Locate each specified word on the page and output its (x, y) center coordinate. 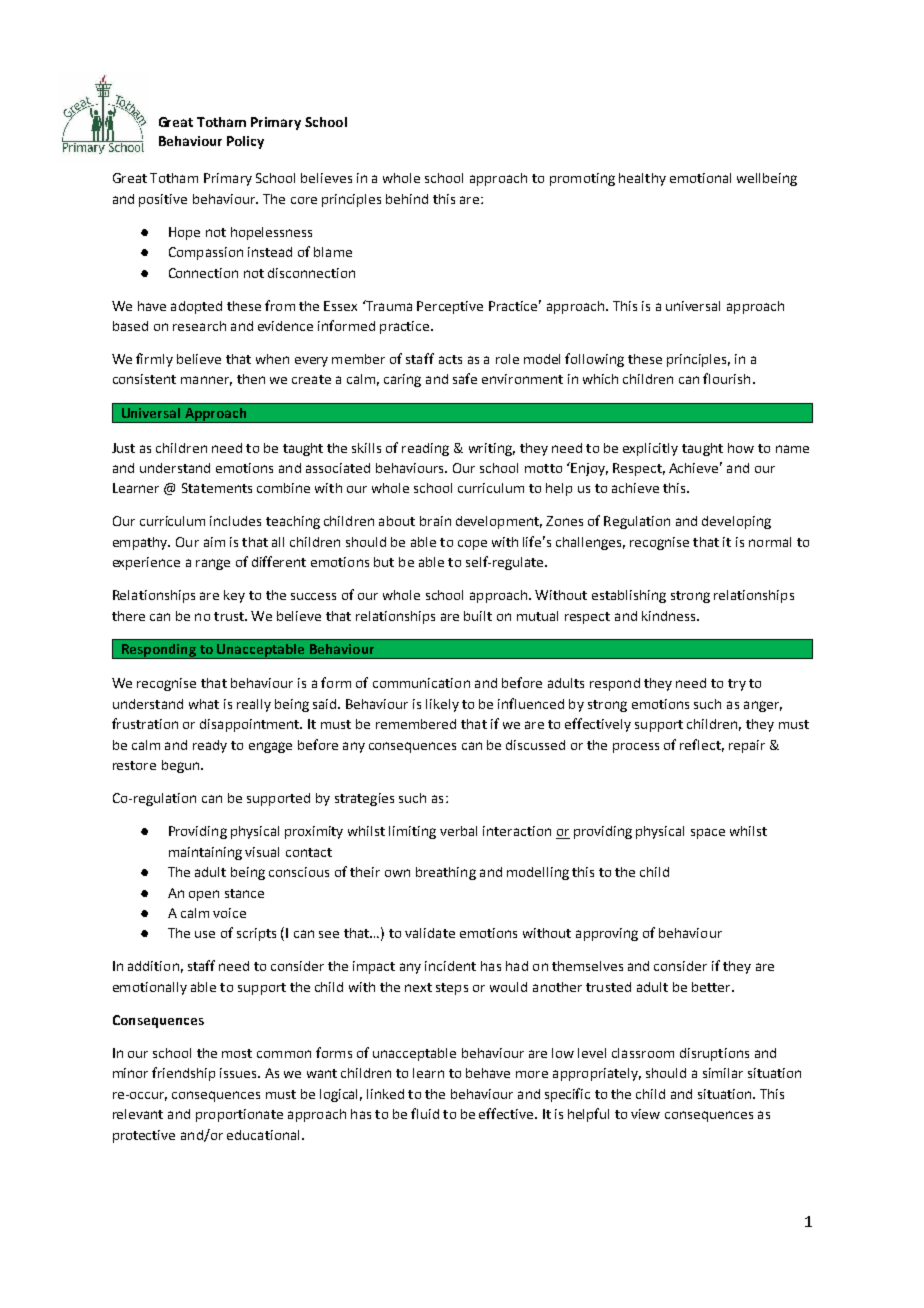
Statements (217, 488)
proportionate (239, 1115)
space (708, 833)
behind (407, 199)
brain (435, 521)
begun (182, 766)
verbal (458, 831)
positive (163, 200)
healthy (642, 179)
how (741, 448)
